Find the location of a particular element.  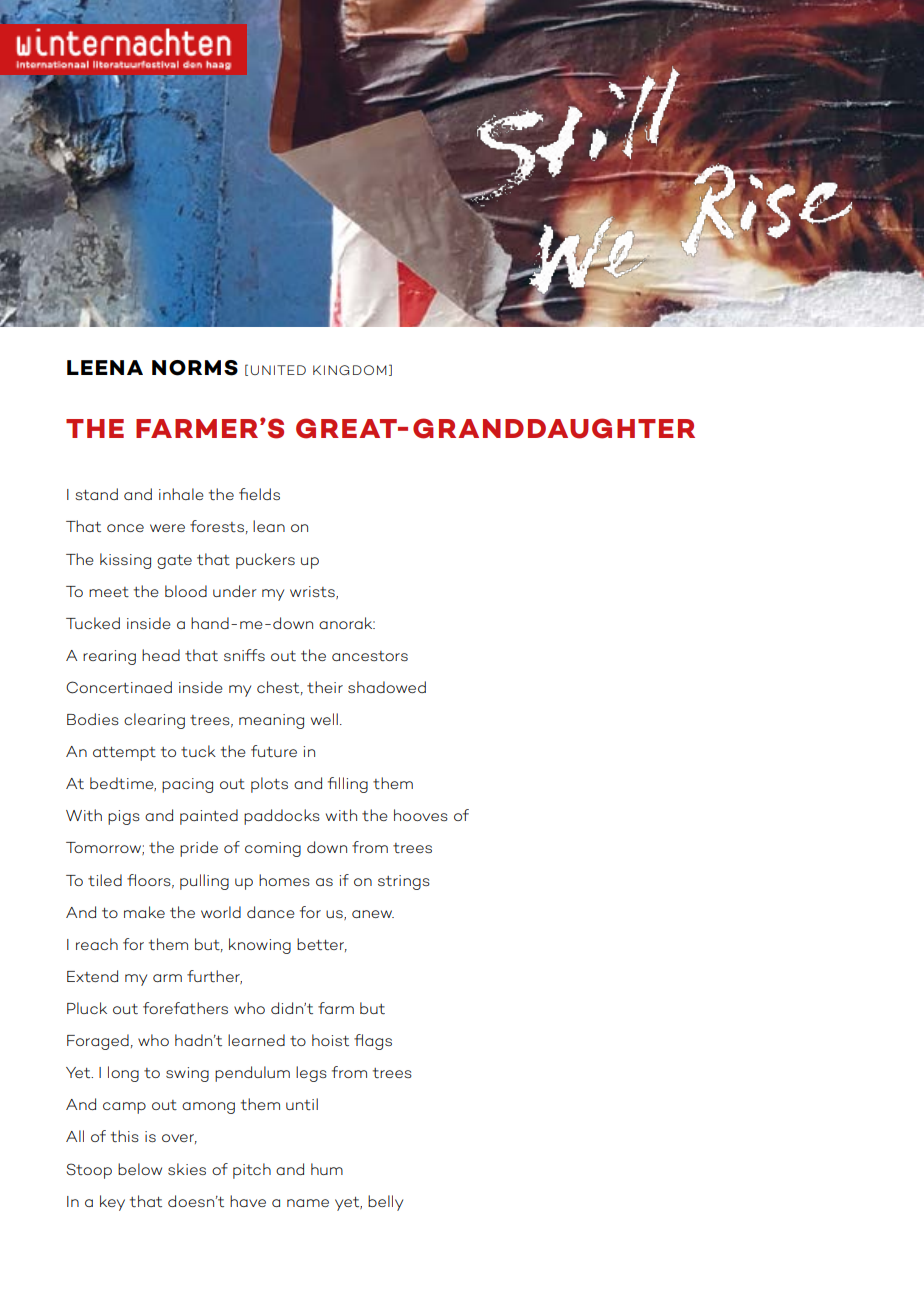

UNITED is located at coordinates (278, 370).
